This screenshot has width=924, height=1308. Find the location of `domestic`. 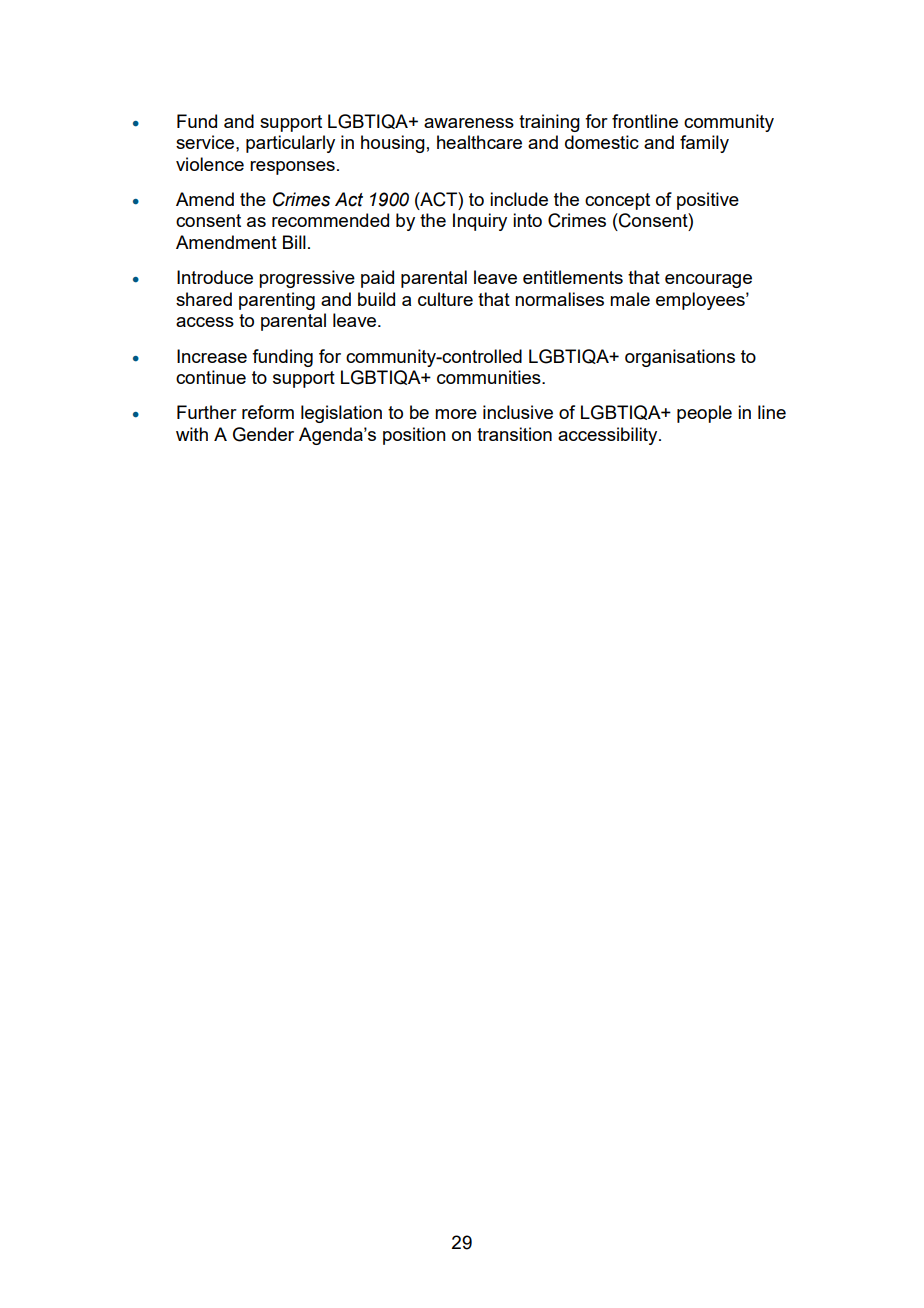

domestic is located at coordinates (602, 142).
